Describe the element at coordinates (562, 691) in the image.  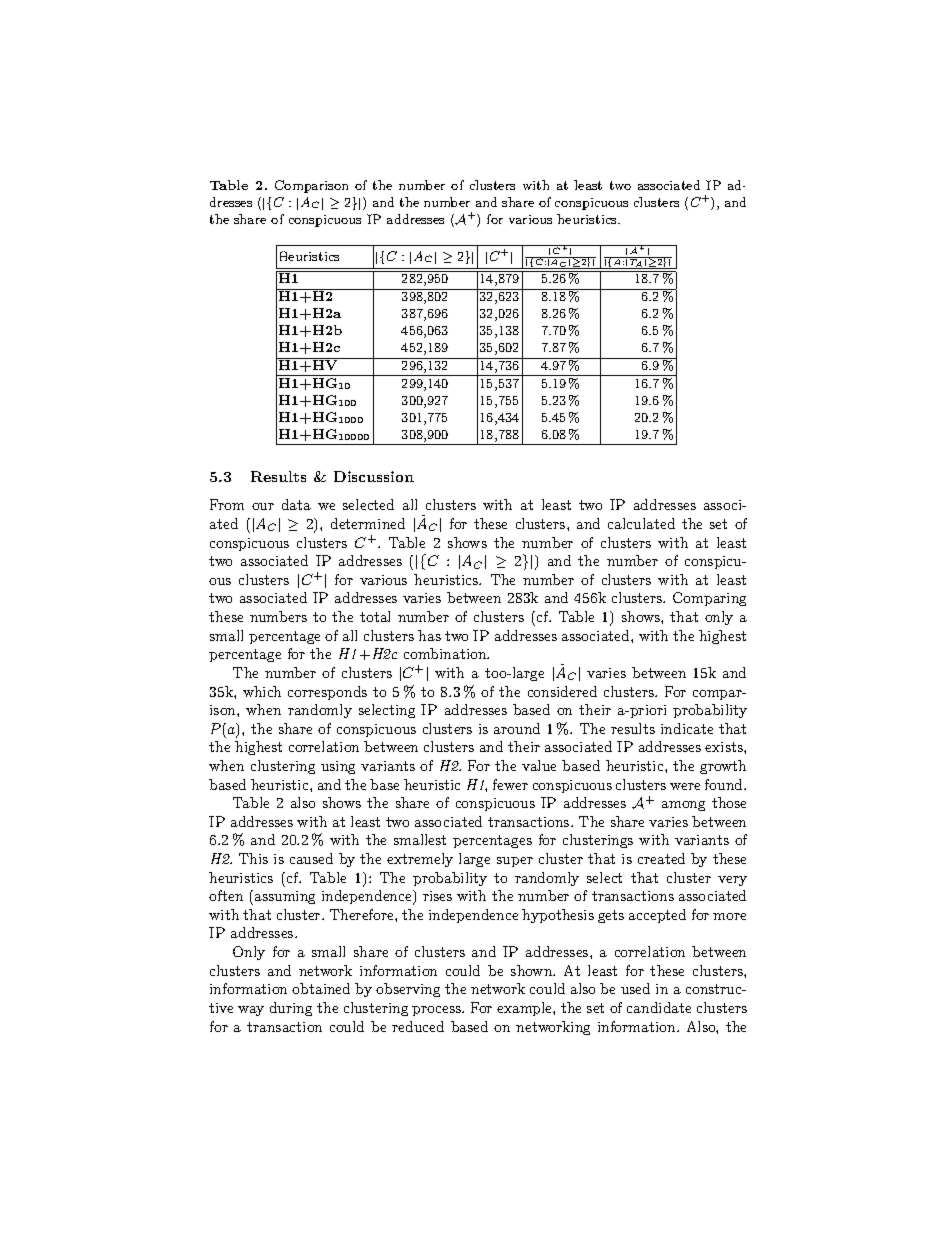
I see `considered` at that location.
